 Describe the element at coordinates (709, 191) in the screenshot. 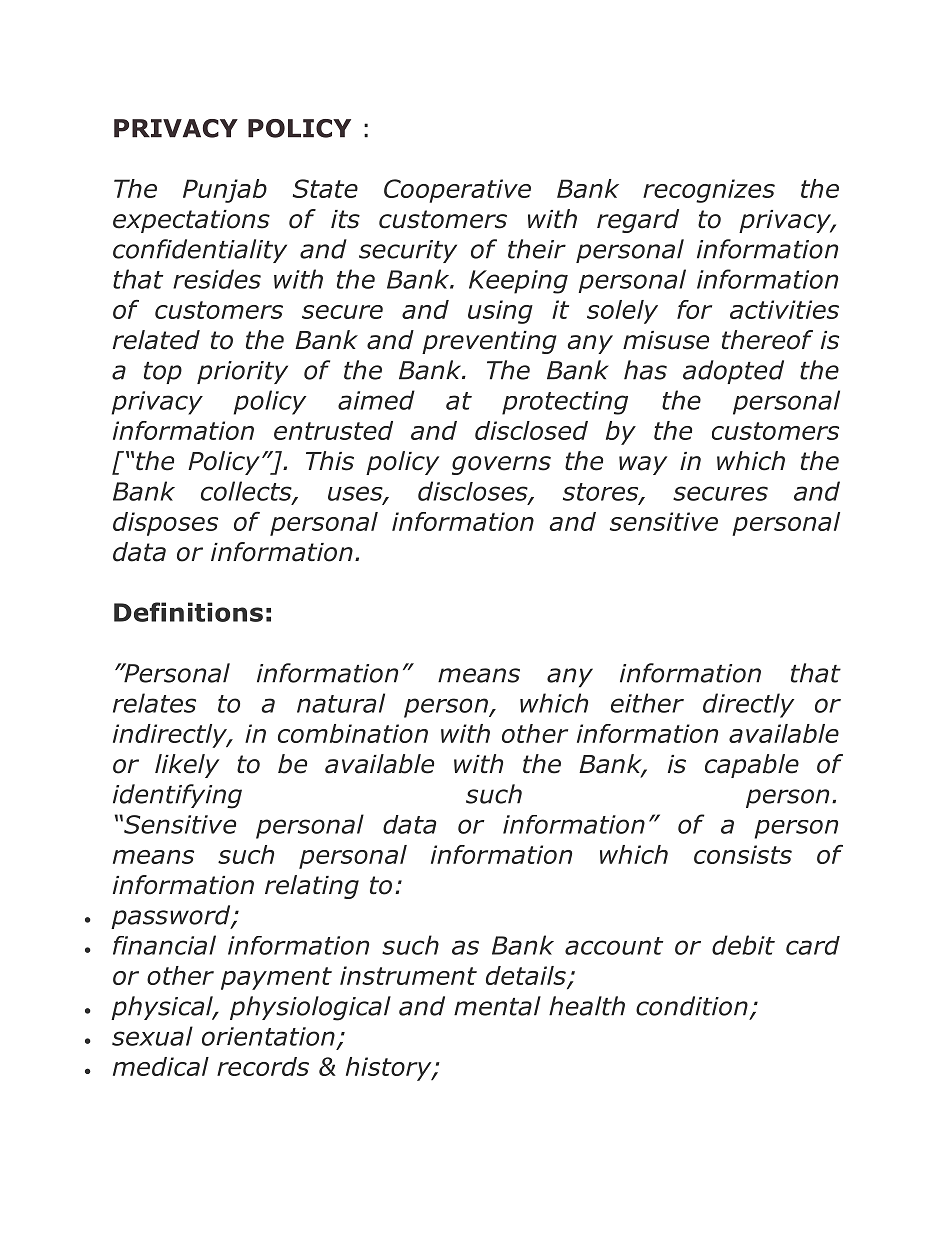

I see `recognizes` at that location.
